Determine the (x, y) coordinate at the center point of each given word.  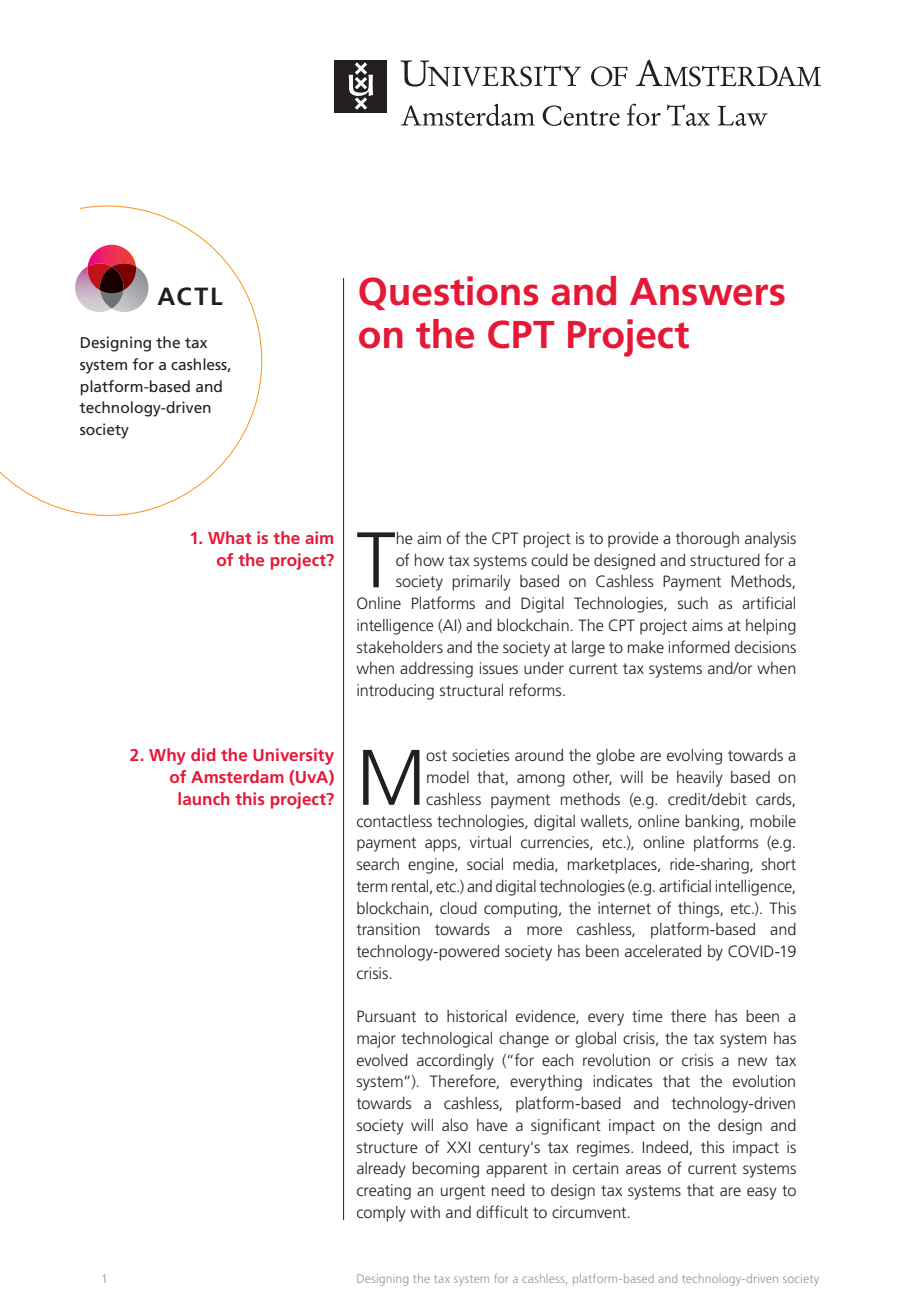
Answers (707, 292)
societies (480, 755)
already (381, 1170)
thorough (707, 540)
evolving (694, 757)
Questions (448, 293)
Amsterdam (237, 776)
